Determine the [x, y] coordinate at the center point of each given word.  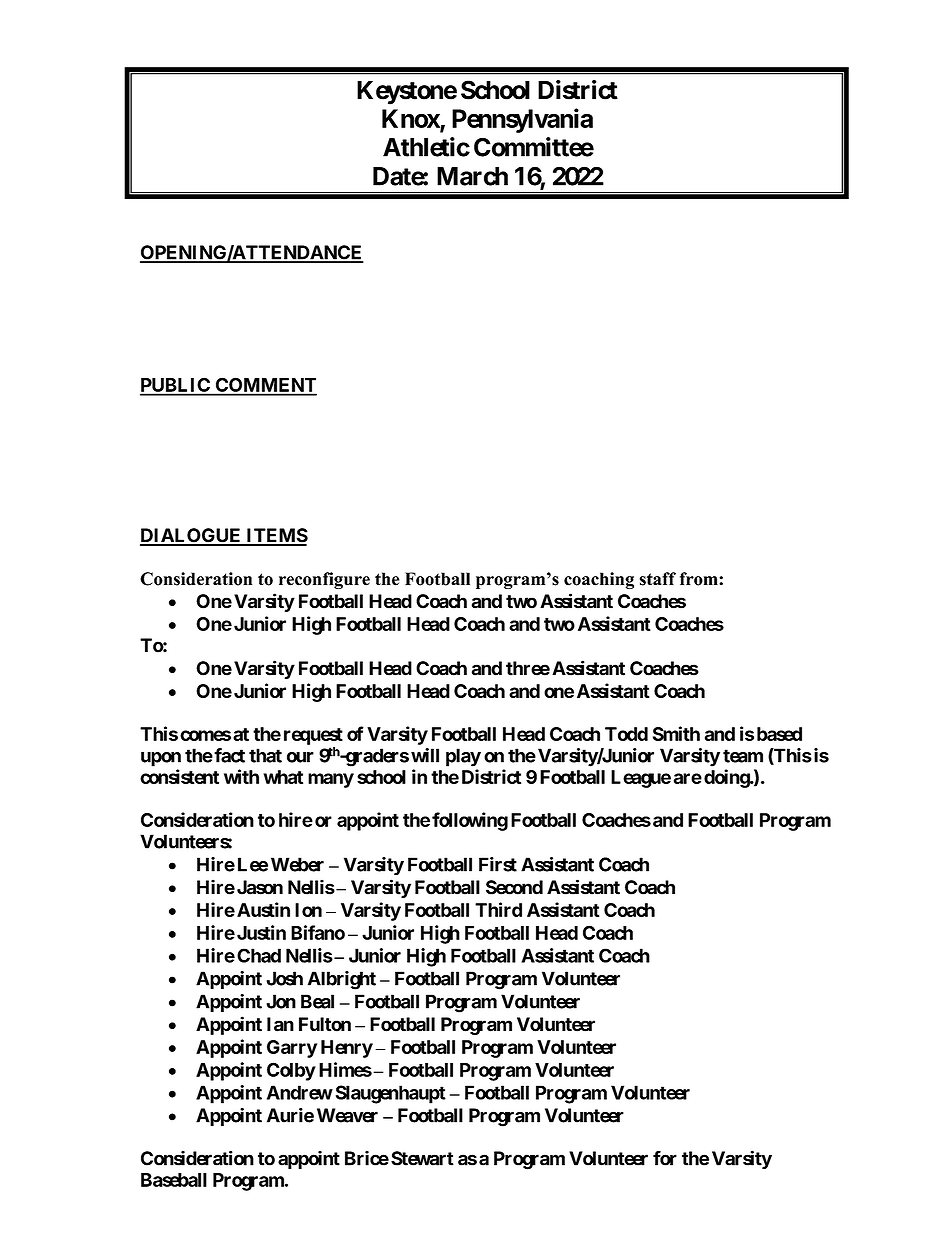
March [472, 176]
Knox [411, 119]
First [498, 864]
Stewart [422, 1158]
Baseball [174, 1180]
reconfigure [324, 580]
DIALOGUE [192, 536]
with [241, 776]
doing [727, 778]
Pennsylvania [522, 120]
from [700, 579]
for [665, 1158]
